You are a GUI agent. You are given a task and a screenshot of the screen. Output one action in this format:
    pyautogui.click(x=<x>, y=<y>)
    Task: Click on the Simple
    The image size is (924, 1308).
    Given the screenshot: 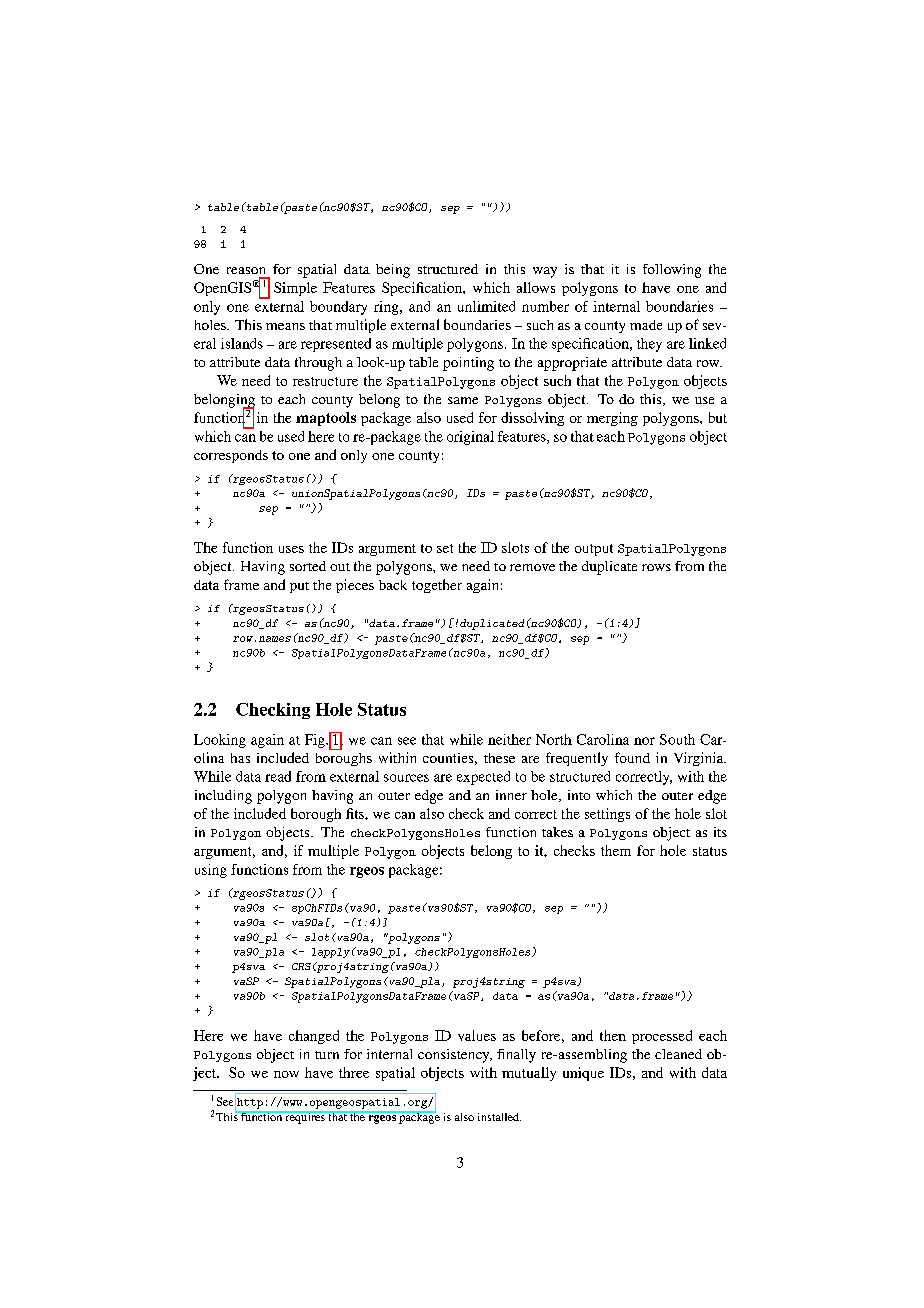 What is the action you would take?
    pyautogui.click(x=295, y=289)
